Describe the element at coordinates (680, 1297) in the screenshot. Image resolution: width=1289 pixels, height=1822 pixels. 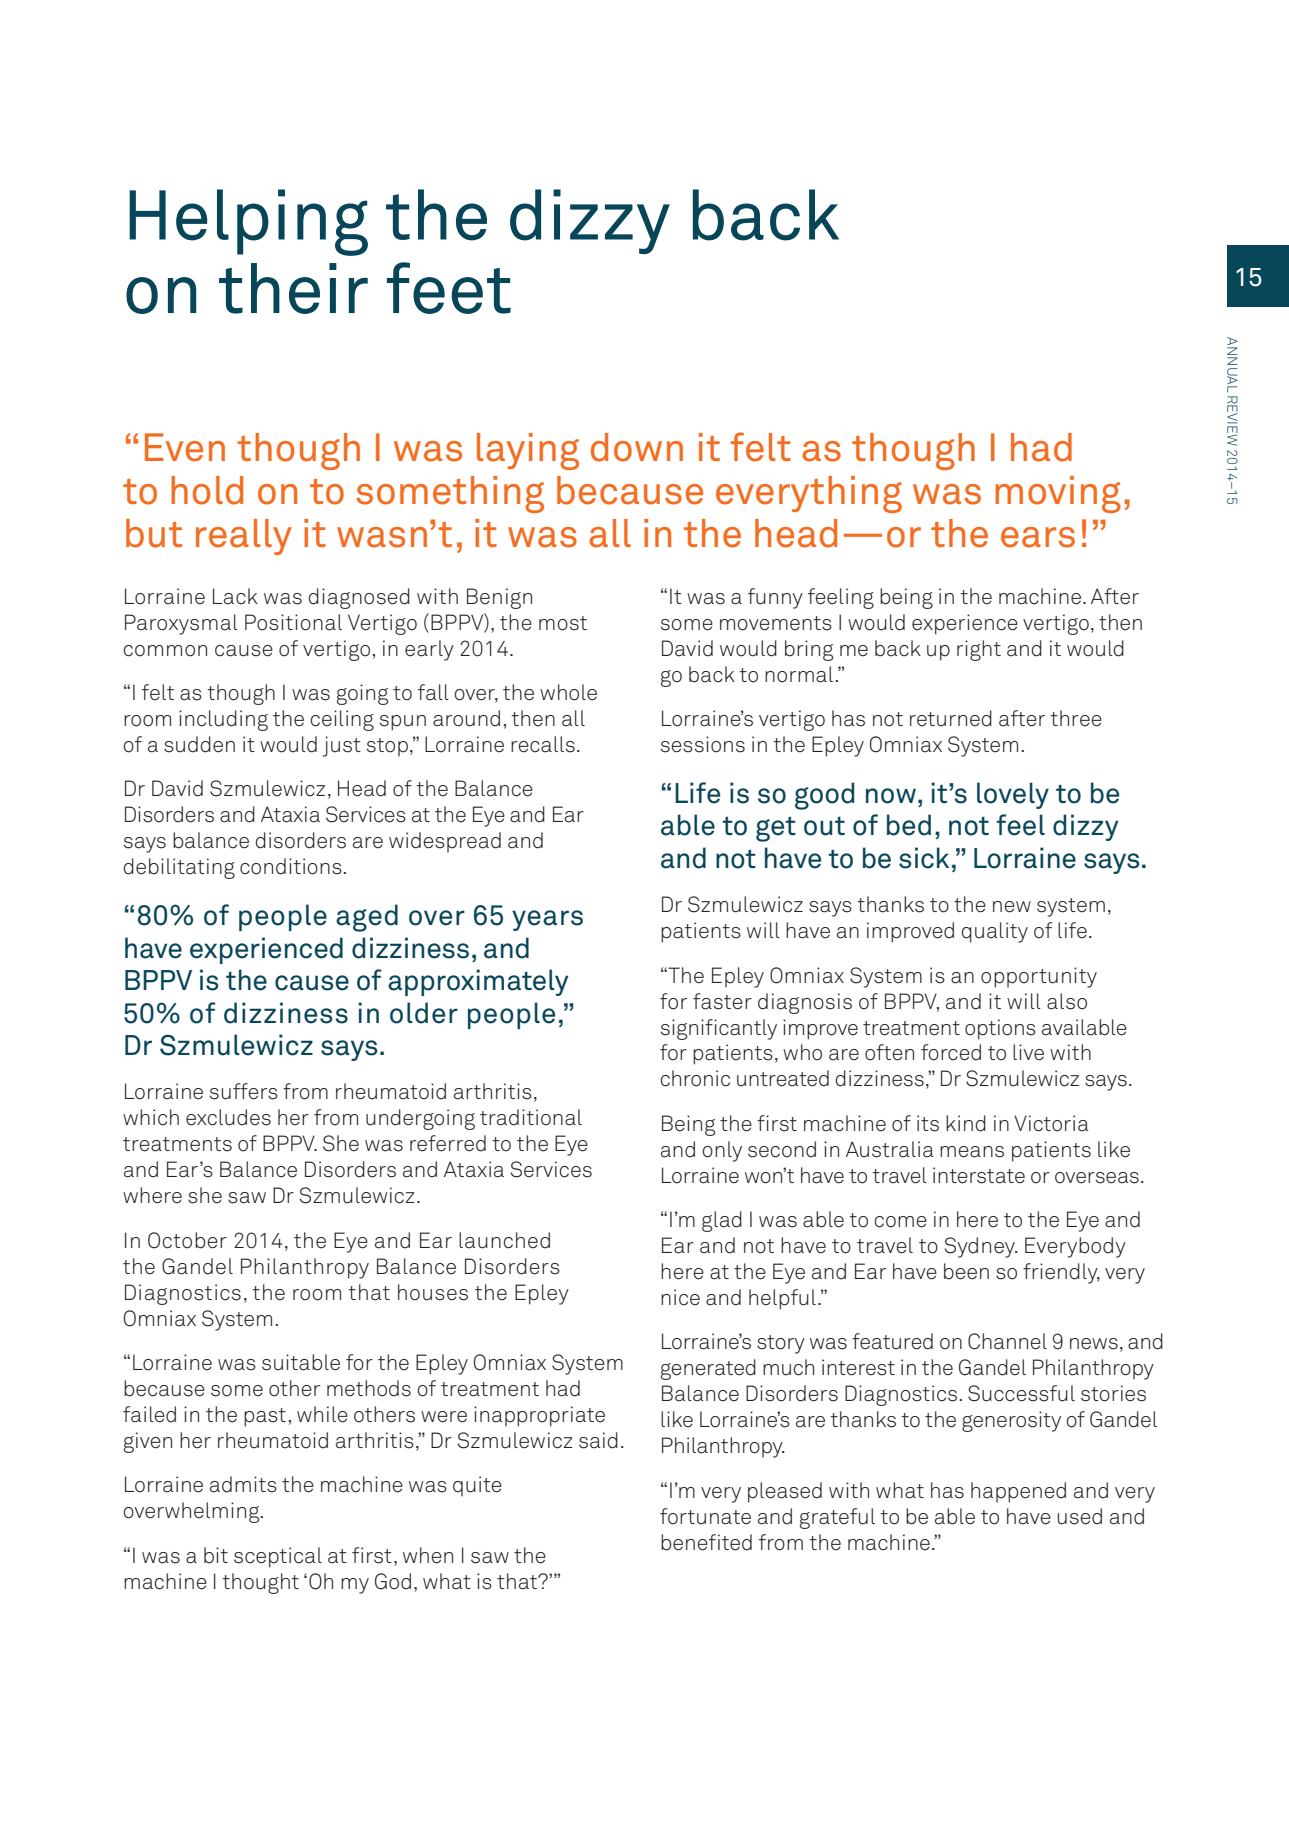
I see `nice` at that location.
